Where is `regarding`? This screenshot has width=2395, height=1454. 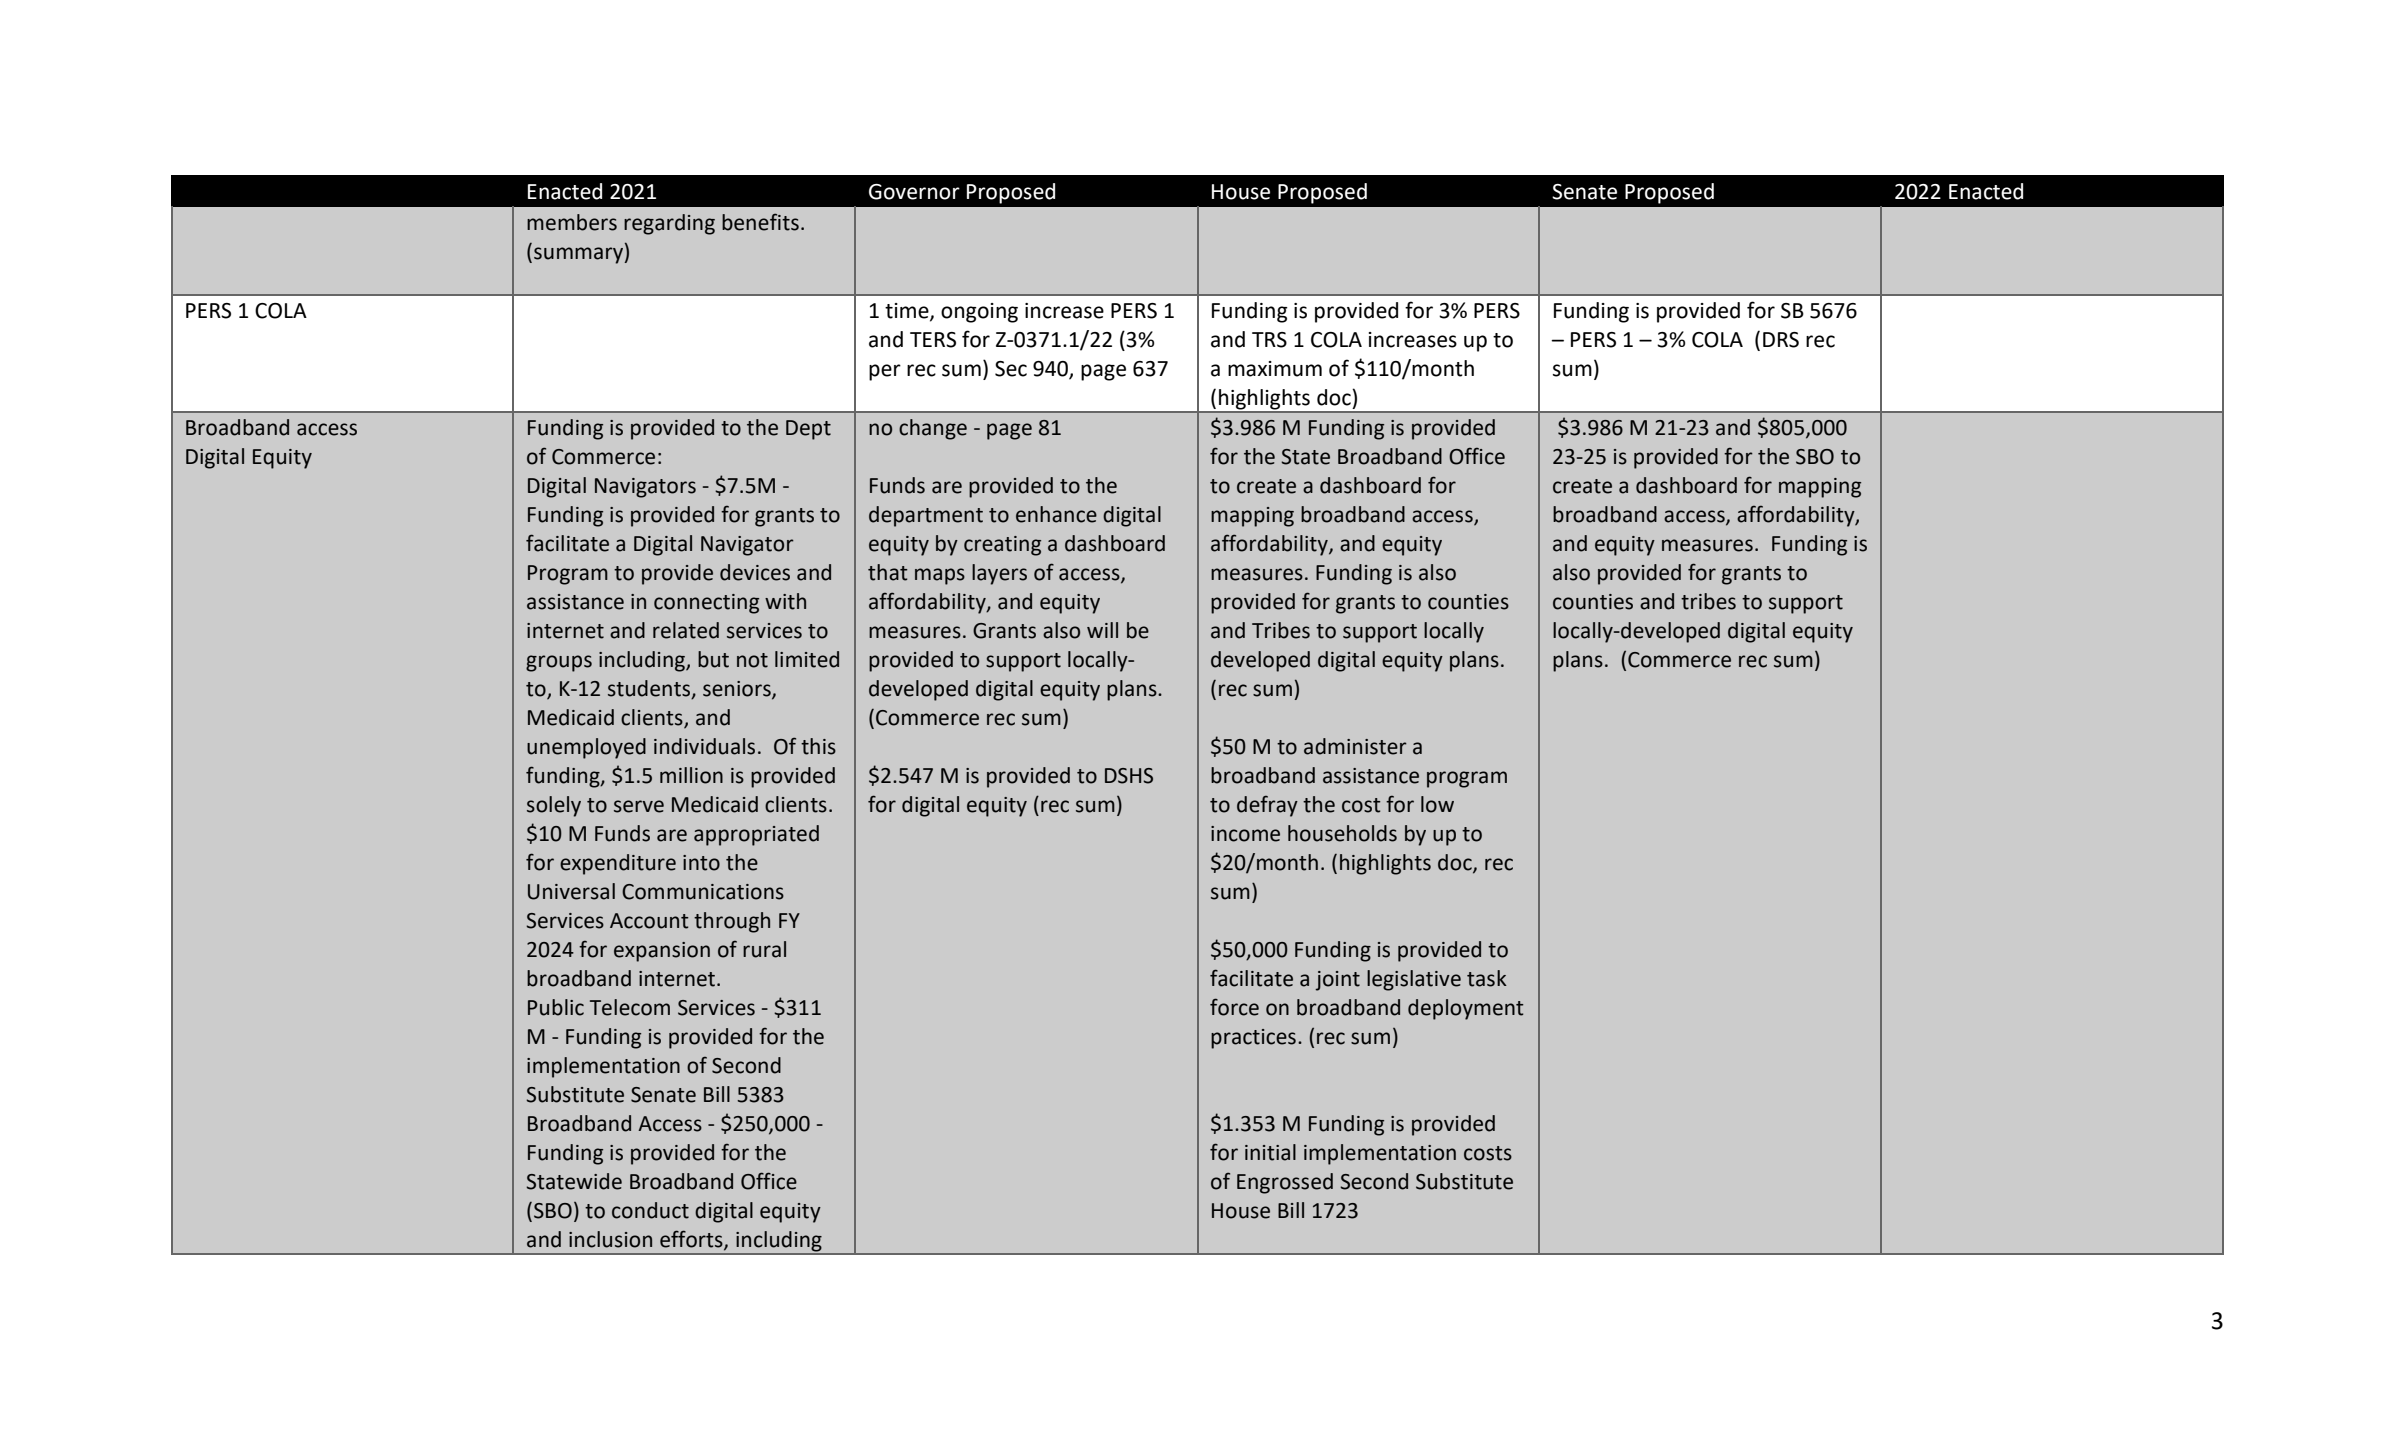
regarding is located at coordinates (669, 224).
